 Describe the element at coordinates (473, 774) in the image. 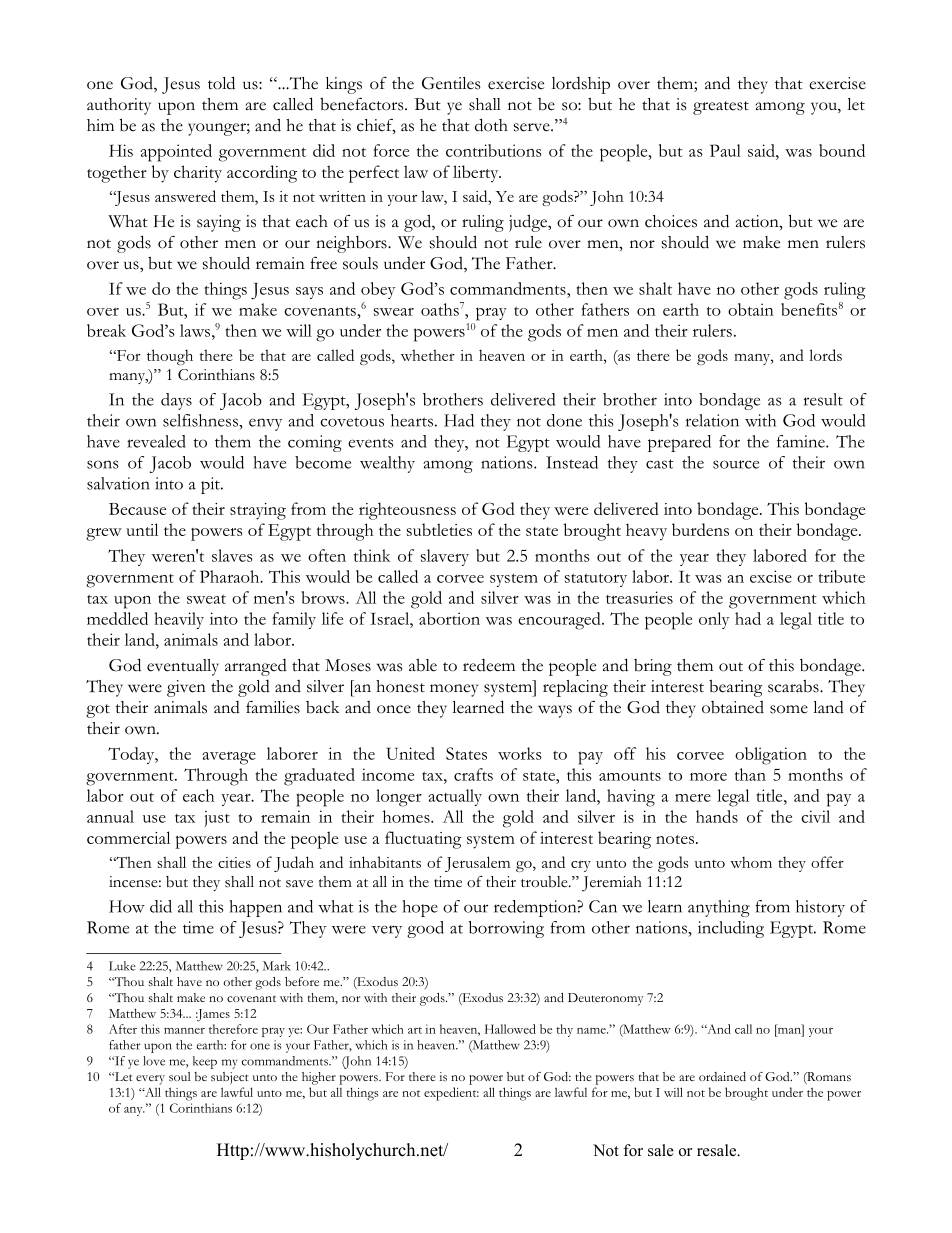

I see `crafts` at that location.
